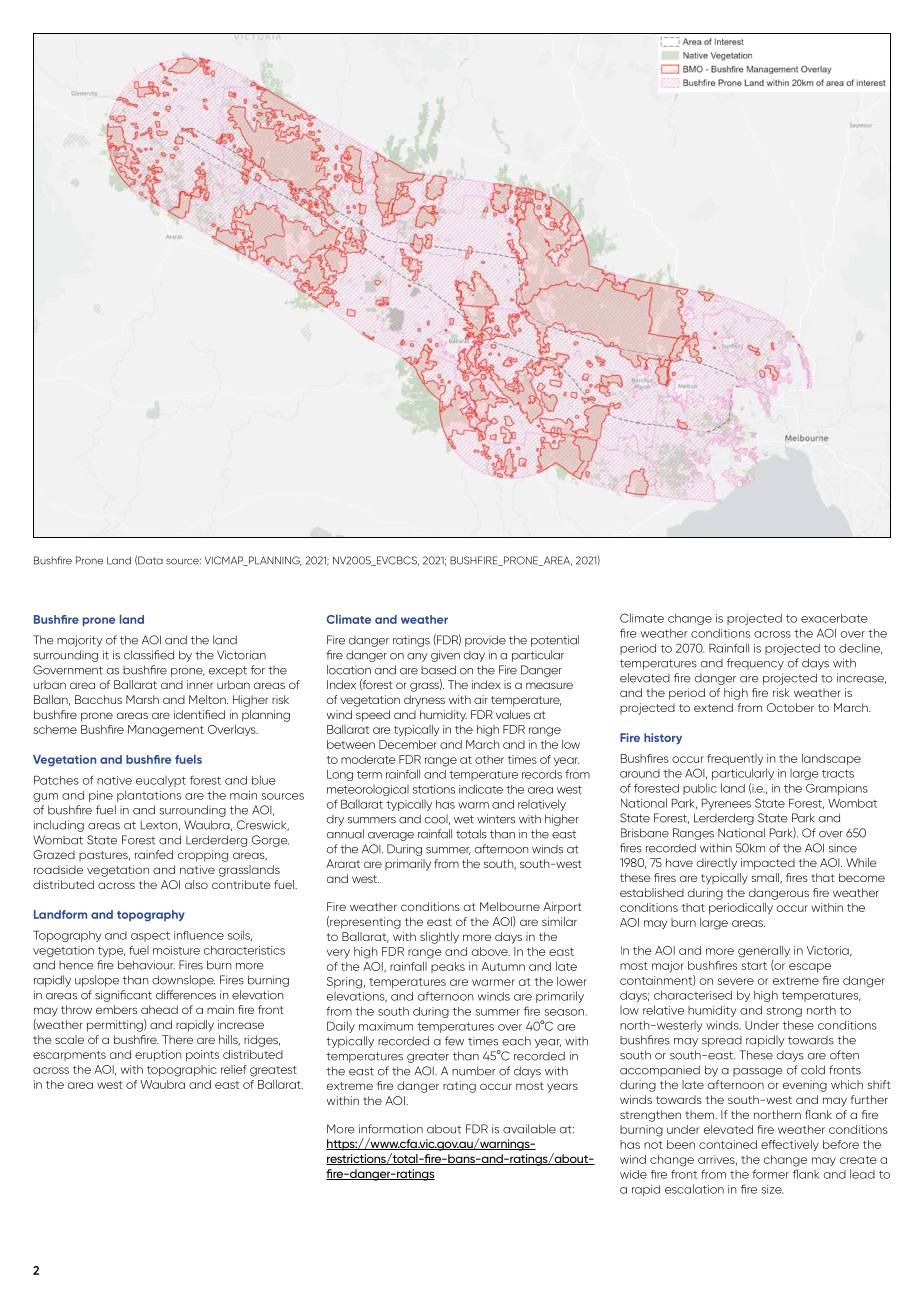 The image size is (924, 1308). What do you see at coordinates (391, 1129) in the document?
I see `information` at bounding box center [391, 1129].
